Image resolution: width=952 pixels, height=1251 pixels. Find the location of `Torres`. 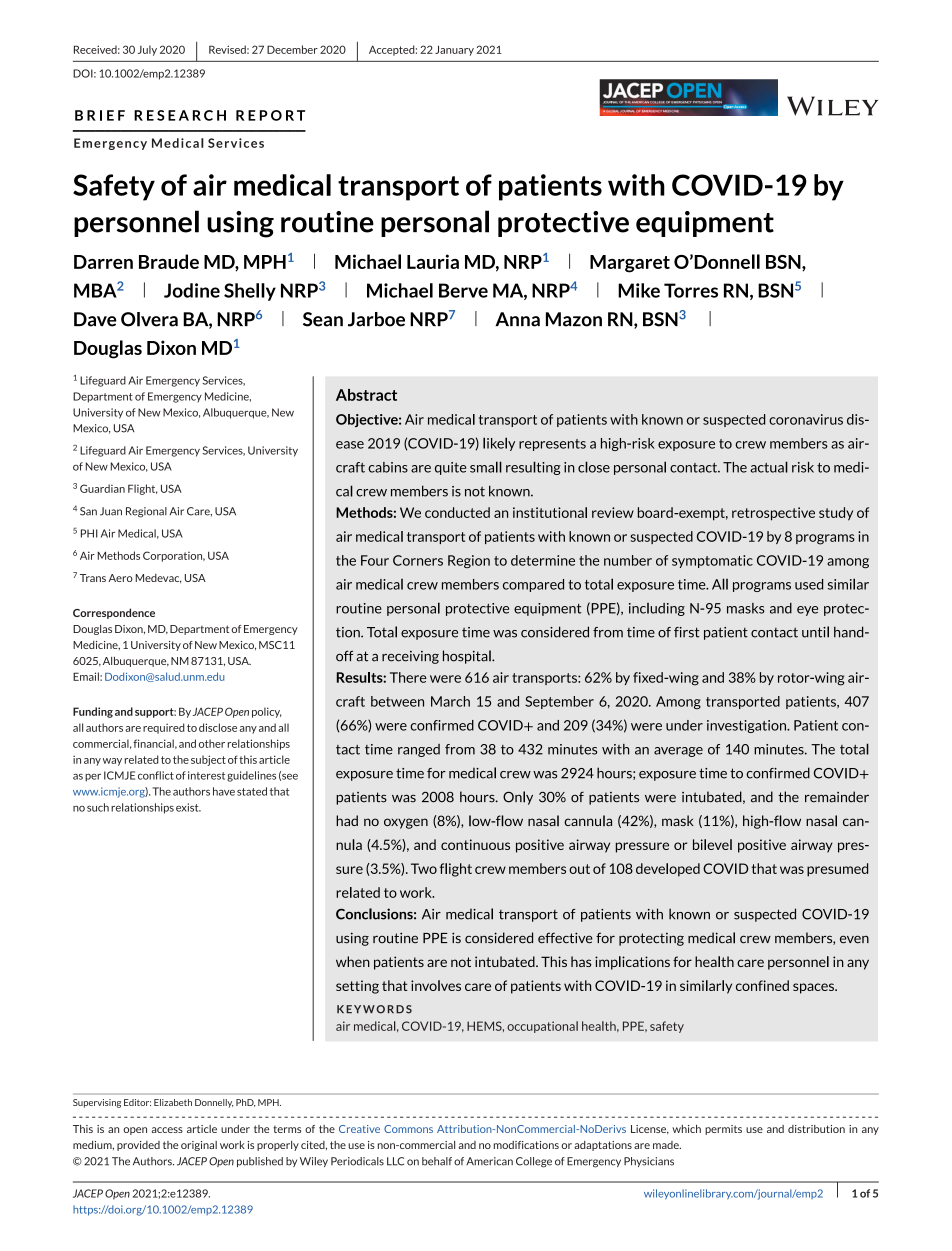

Torres is located at coordinates (691, 290).
